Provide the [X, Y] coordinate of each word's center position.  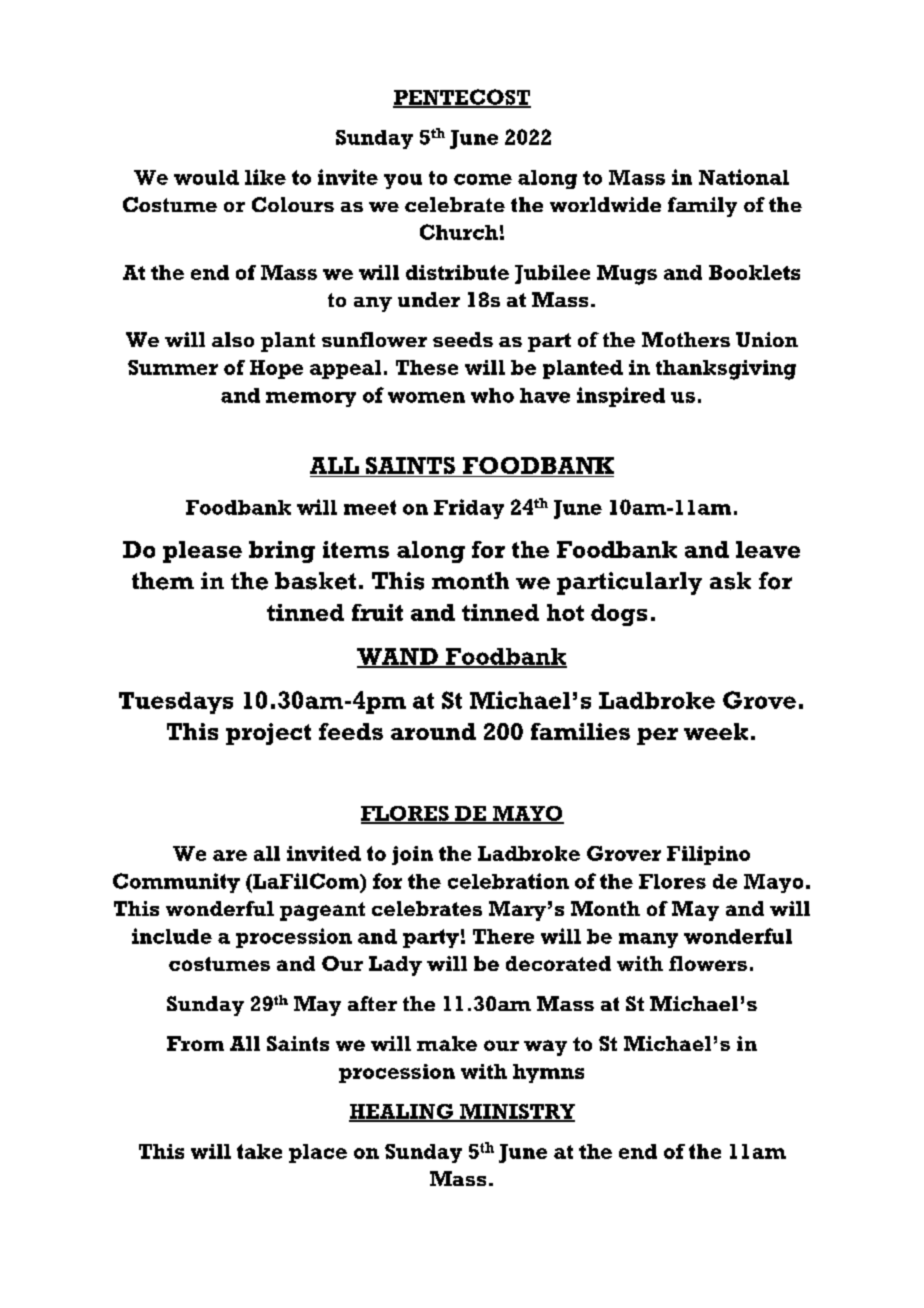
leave [768, 549]
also [233, 339]
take [259, 1151]
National [744, 177]
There [503, 936]
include [172, 936]
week [716, 731]
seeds [463, 339]
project [268, 734]
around [433, 731]
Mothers [686, 339]
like [265, 177]
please [202, 552]
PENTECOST [462, 98]
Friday [469, 509]
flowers [708, 963]
